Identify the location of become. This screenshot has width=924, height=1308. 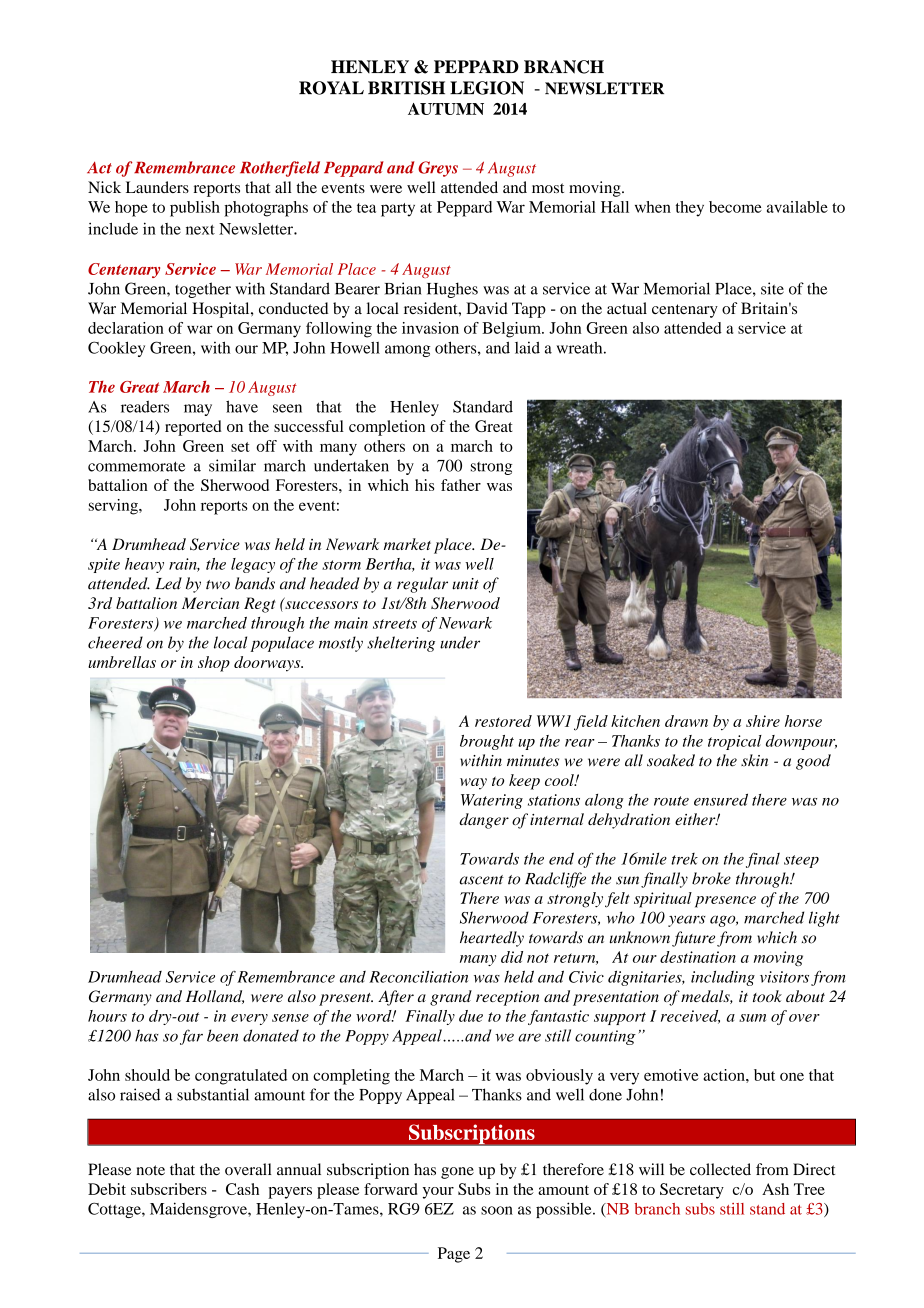
(735, 207).
